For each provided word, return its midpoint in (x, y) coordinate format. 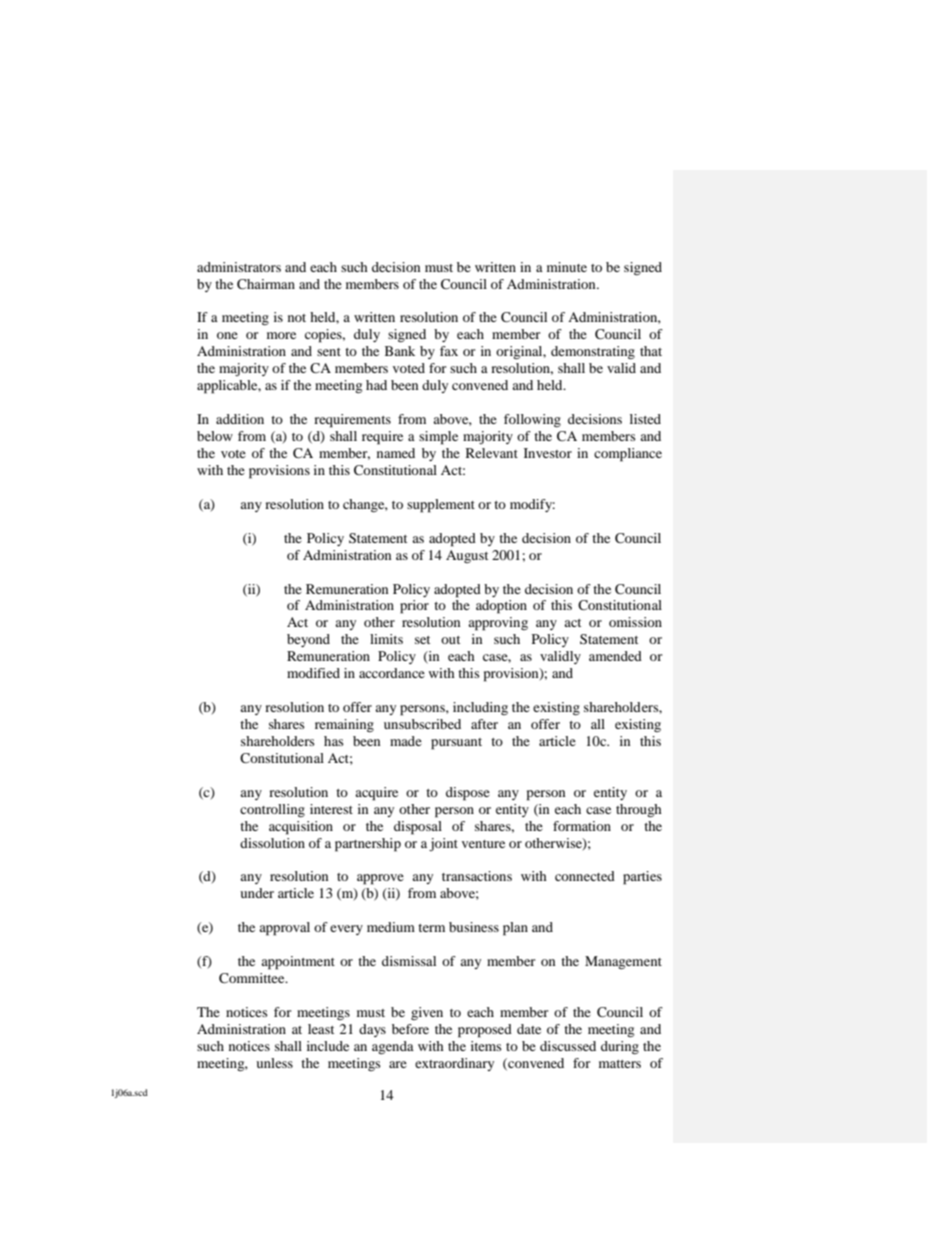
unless (274, 1063)
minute (567, 267)
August (467, 556)
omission (635, 622)
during (620, 1047)
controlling (272, 810)
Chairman (266, 284)
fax (449, 351)
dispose (468, 794)
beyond (308, 640)
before (410, 1029)
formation (582, 826)
